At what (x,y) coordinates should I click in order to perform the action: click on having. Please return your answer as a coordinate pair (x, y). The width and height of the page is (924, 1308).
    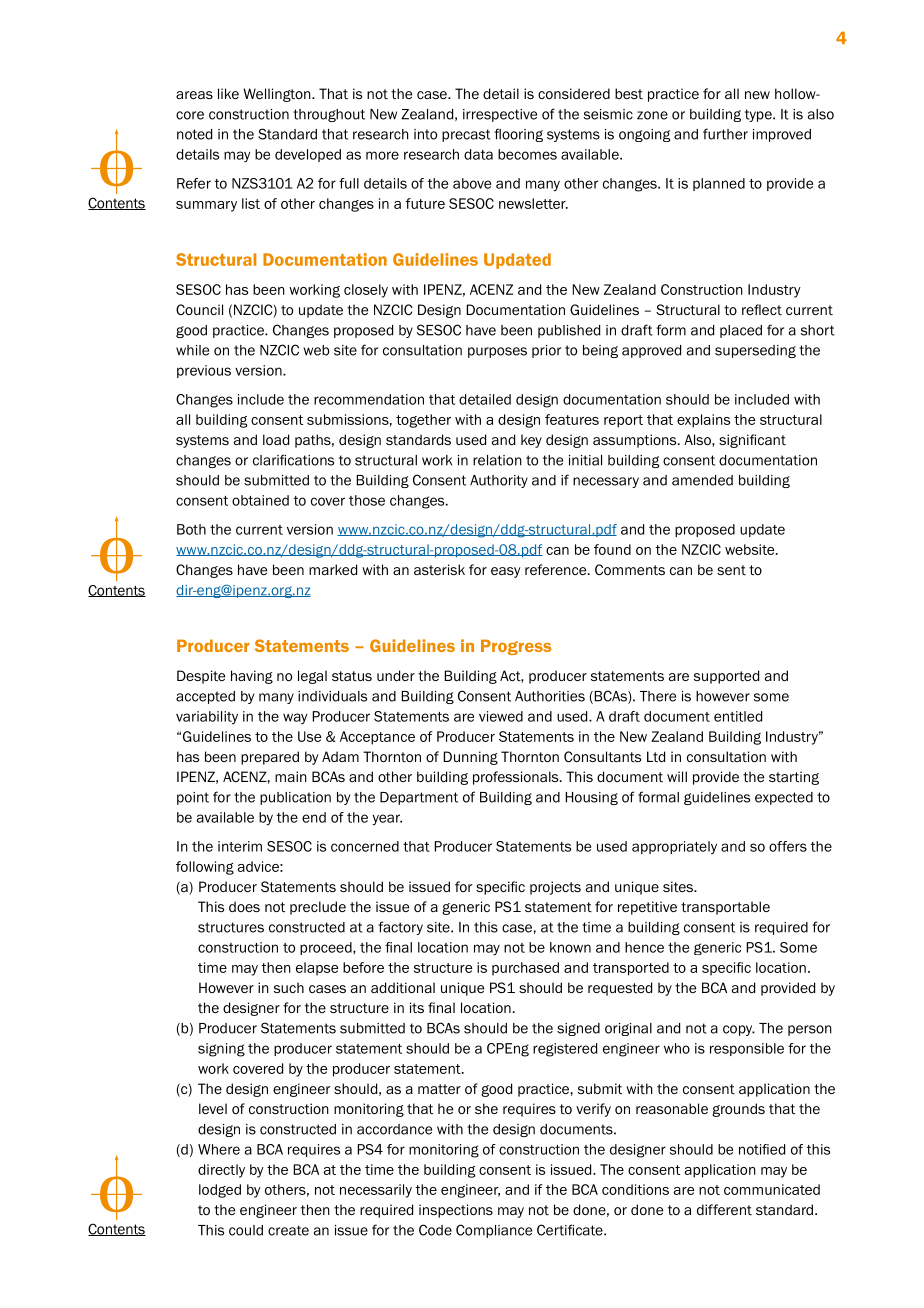
    Looking at the image, I should click on (252, 677).
